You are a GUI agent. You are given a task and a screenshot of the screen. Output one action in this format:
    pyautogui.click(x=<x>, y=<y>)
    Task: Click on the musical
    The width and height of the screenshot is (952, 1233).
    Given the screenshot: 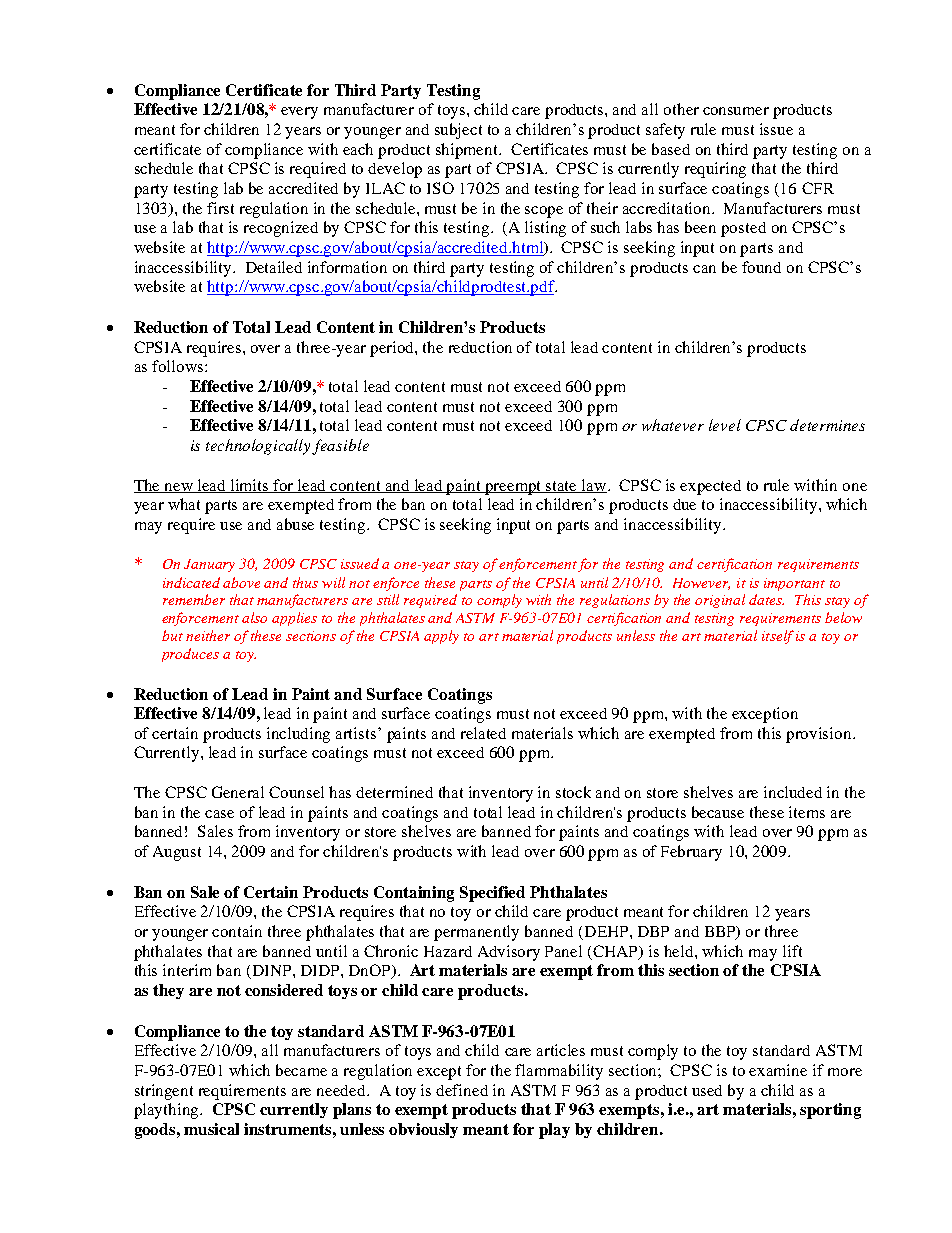 What is the action you would take?
    pyautogui.click(x=211, y=1129)
